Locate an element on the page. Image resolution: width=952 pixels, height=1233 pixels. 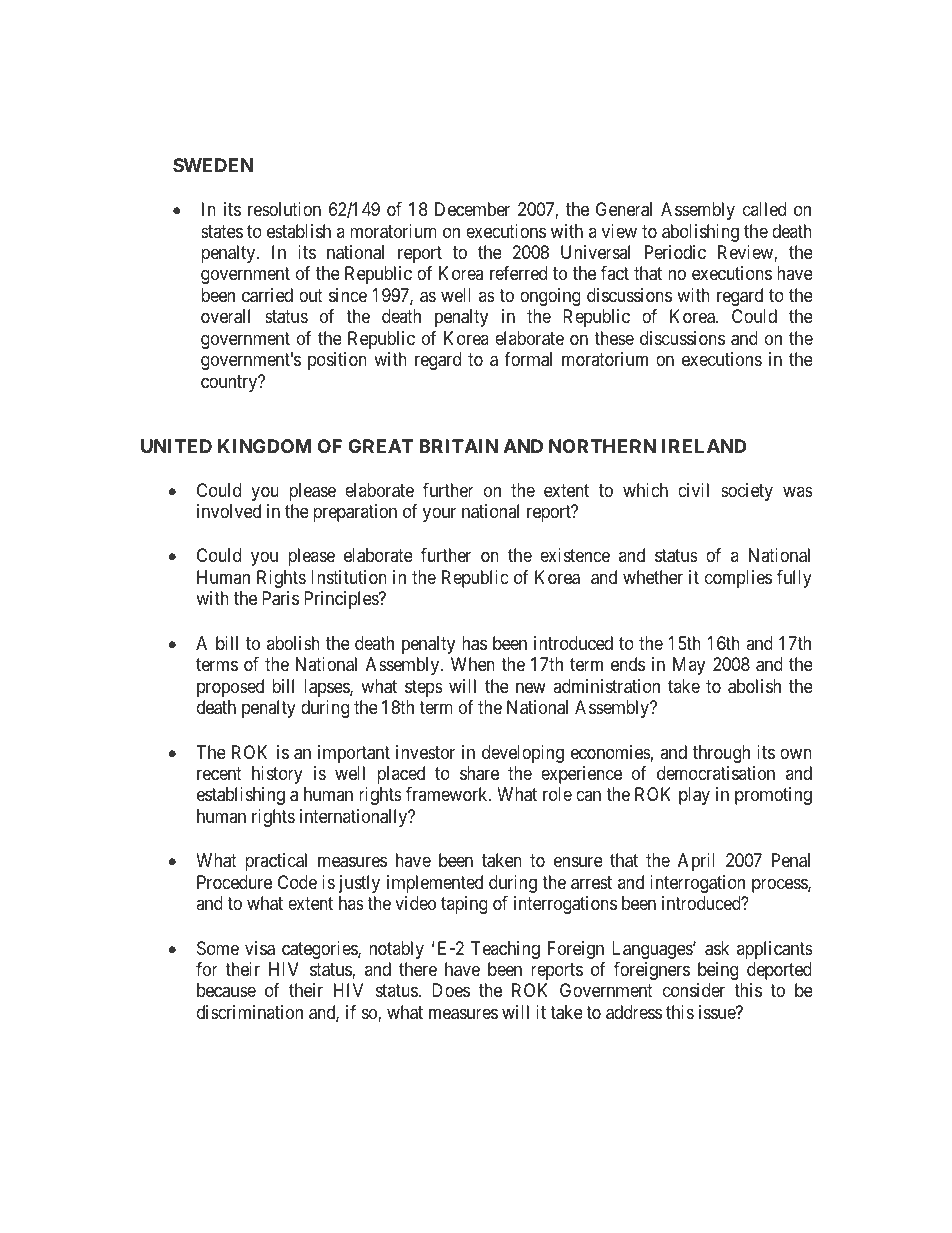
BRITAIN is located at coordinates (458, 446).
